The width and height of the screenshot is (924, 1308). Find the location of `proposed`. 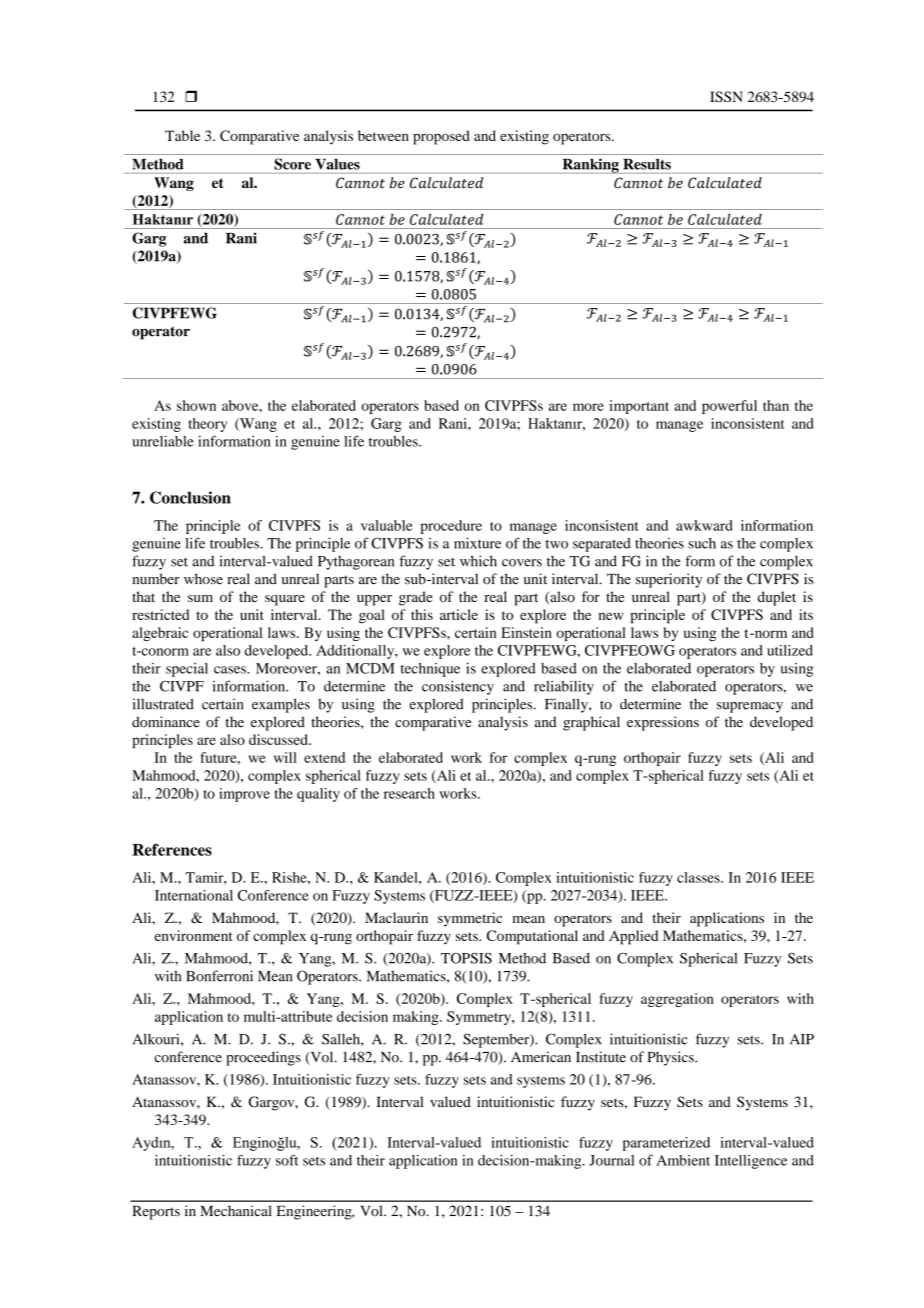

proposed is located at coordinates (441, 137).
